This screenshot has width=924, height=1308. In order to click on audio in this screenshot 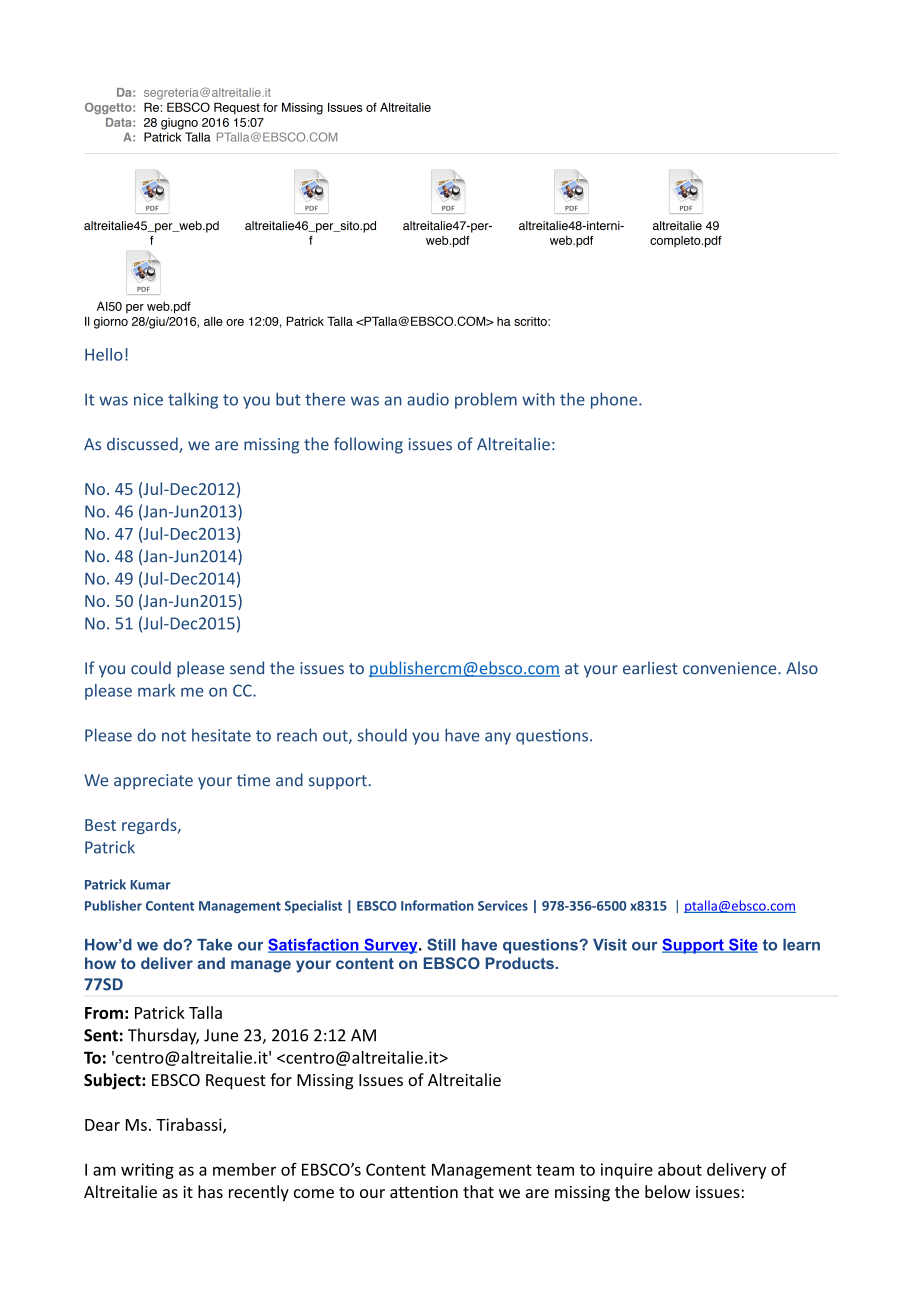, I will do `click(428, 399)`.
